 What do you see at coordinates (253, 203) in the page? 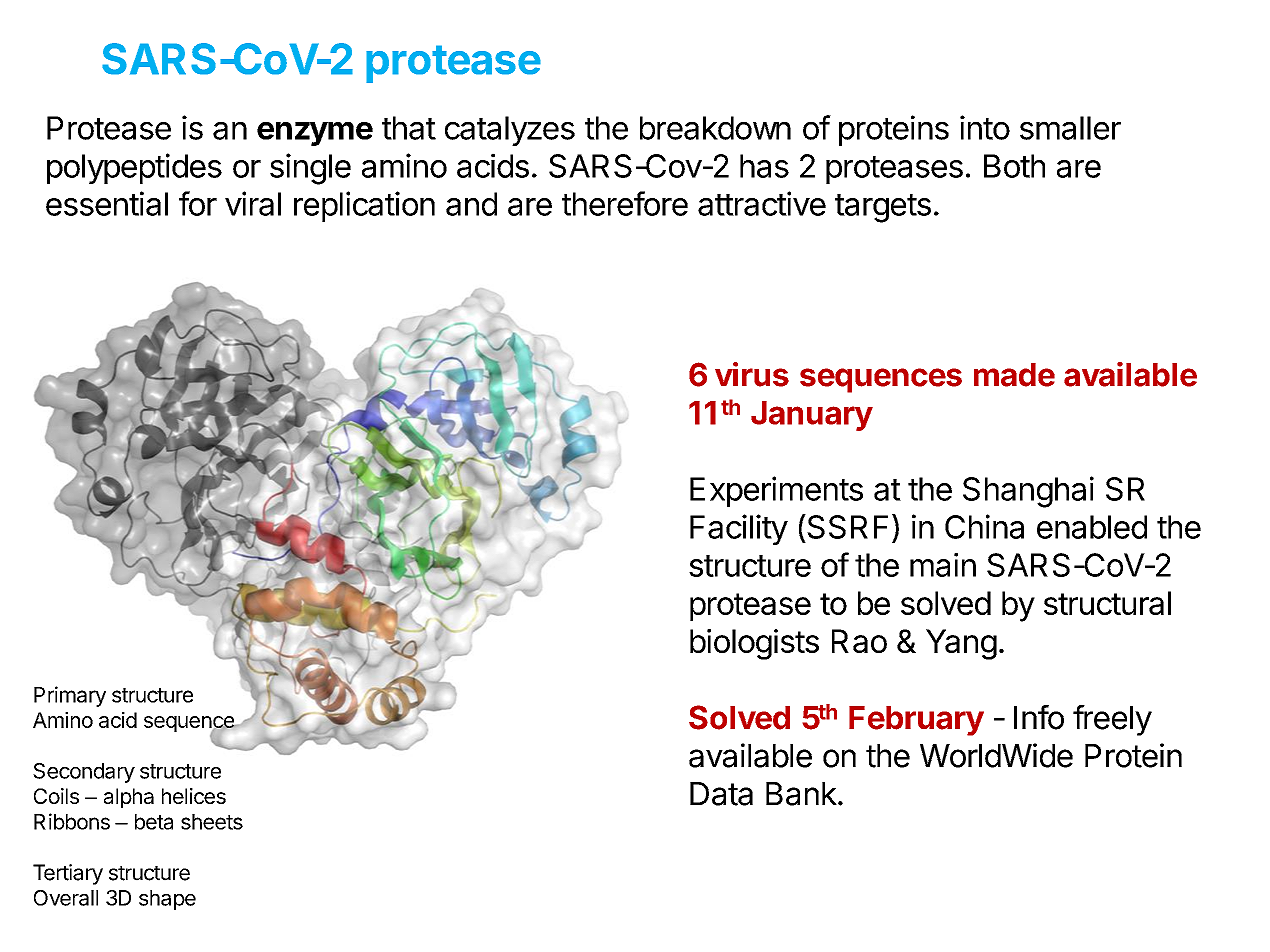
I see `viral` at bounding box center [253, 203].
